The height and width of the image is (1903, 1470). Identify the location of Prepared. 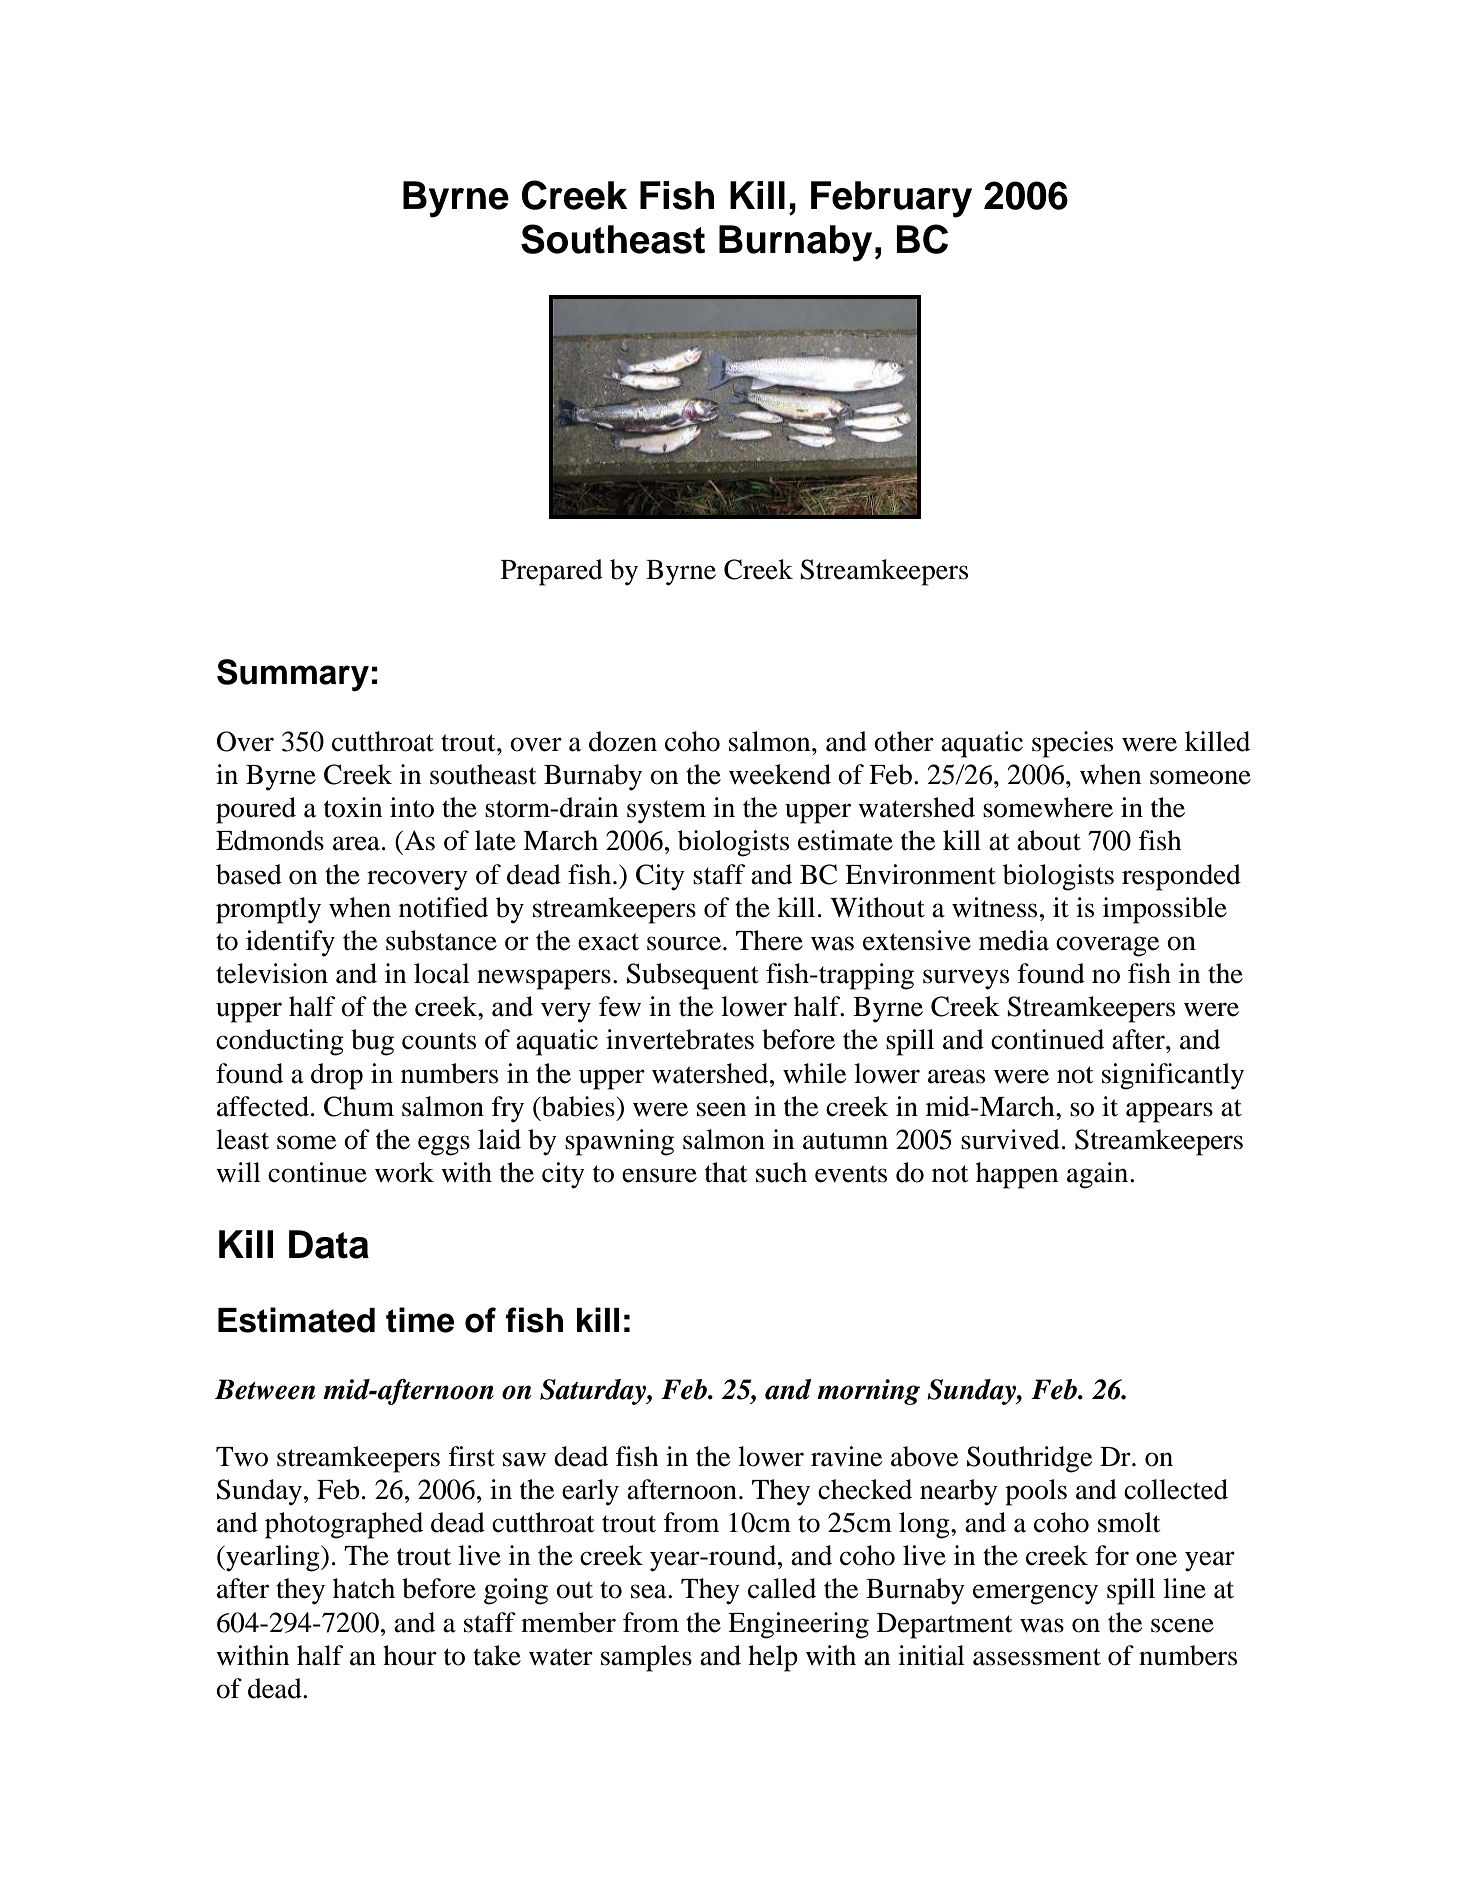
(552, 572).
